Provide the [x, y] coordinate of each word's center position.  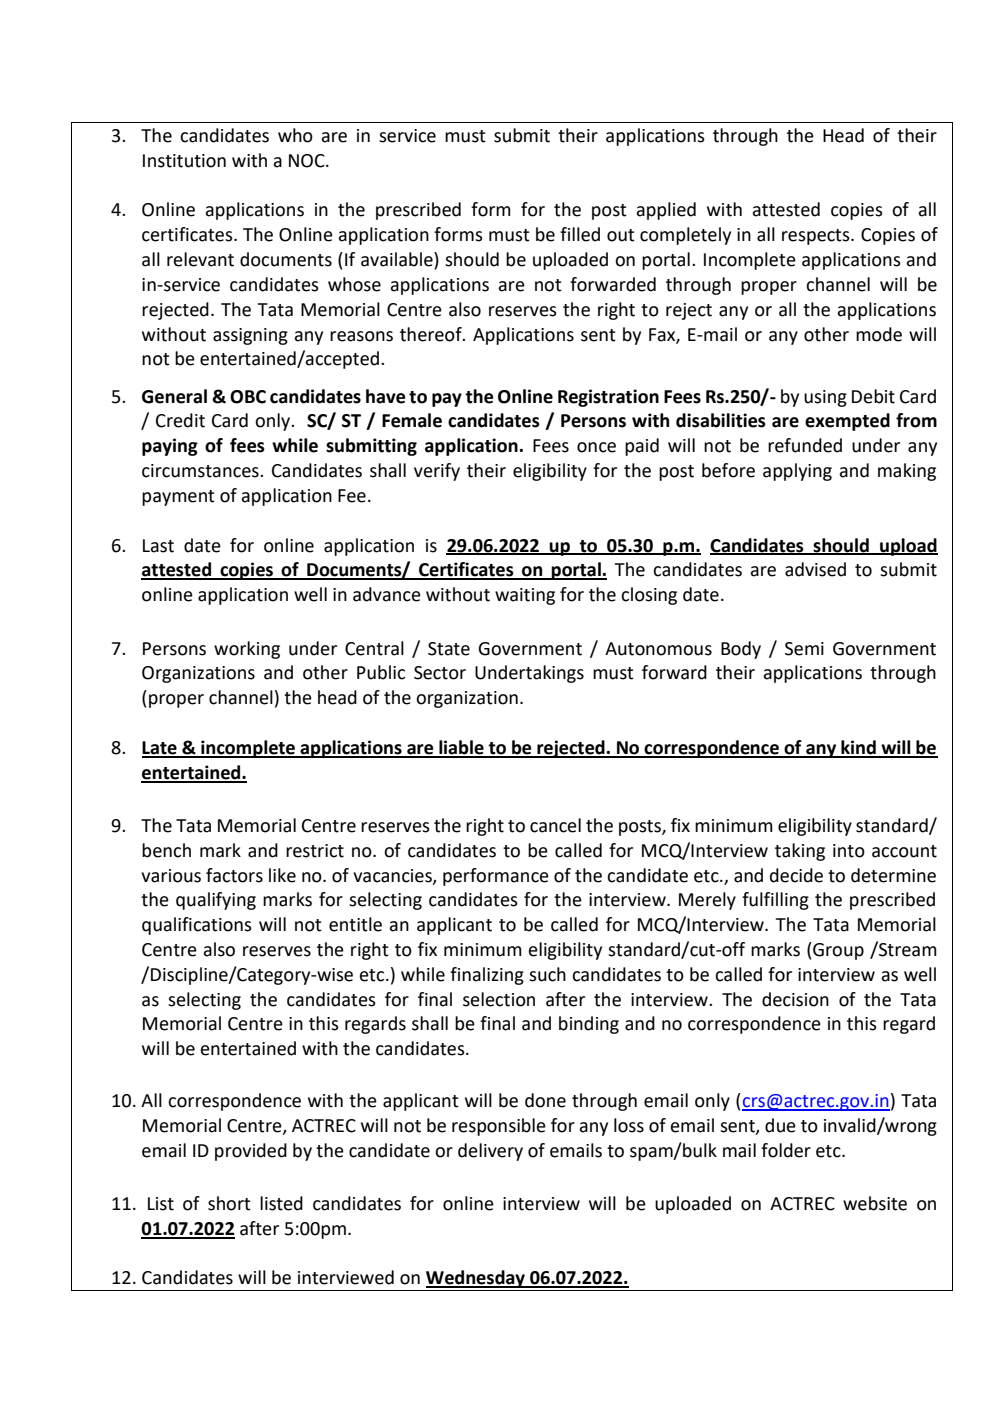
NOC [308, 161]
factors [234, 875]
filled [580, 234]
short [229, 1203]
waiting [525, 596]
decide [796, 875]
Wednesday [476, 1279]
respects [817, 237]
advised [815, 569]
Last [158, 546]
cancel [555, 825]
